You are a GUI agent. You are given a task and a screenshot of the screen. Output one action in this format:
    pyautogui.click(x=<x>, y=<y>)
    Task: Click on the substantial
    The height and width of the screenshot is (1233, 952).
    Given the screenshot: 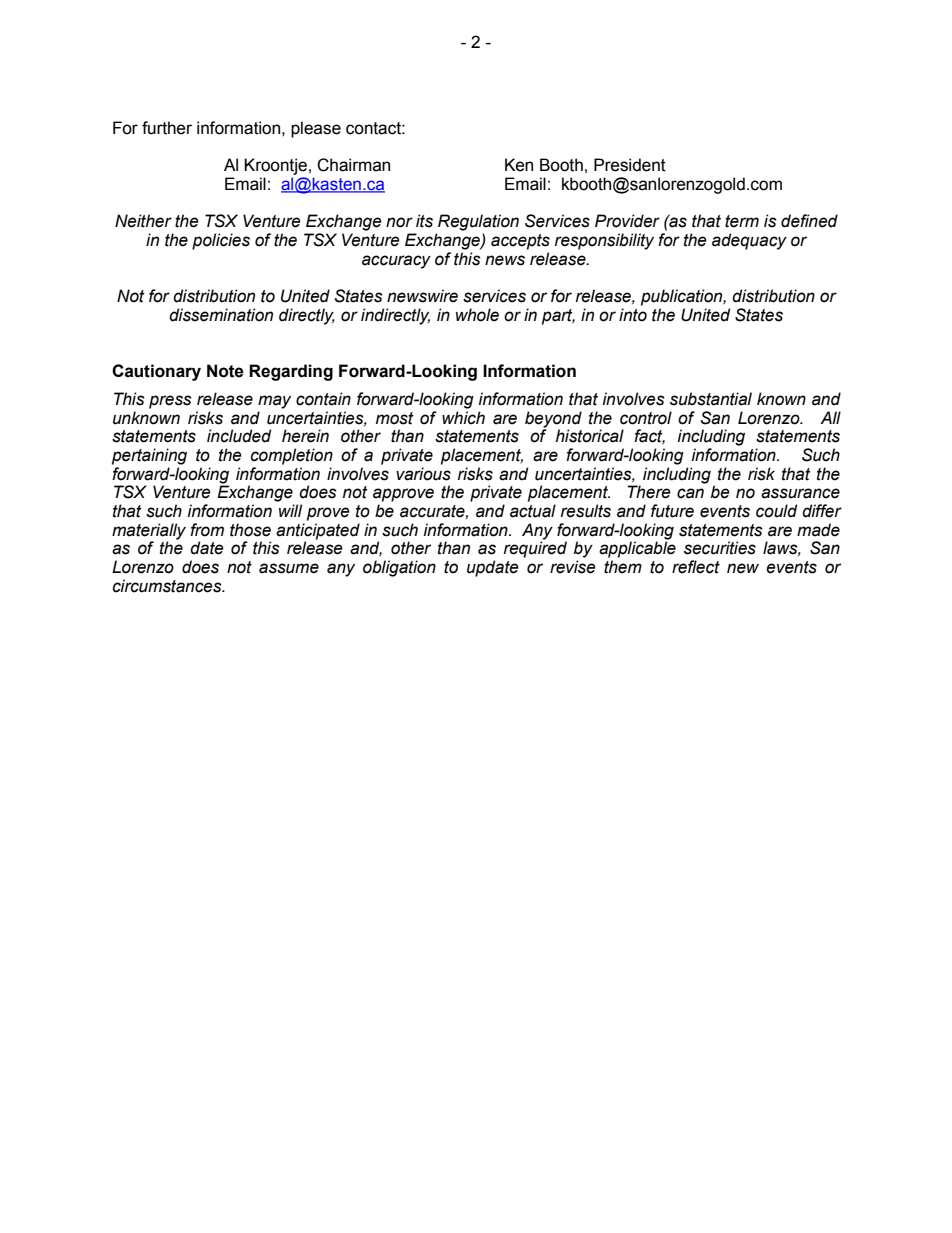 What is the action you would take?
    pyautogui.click(x=711, y=399)
